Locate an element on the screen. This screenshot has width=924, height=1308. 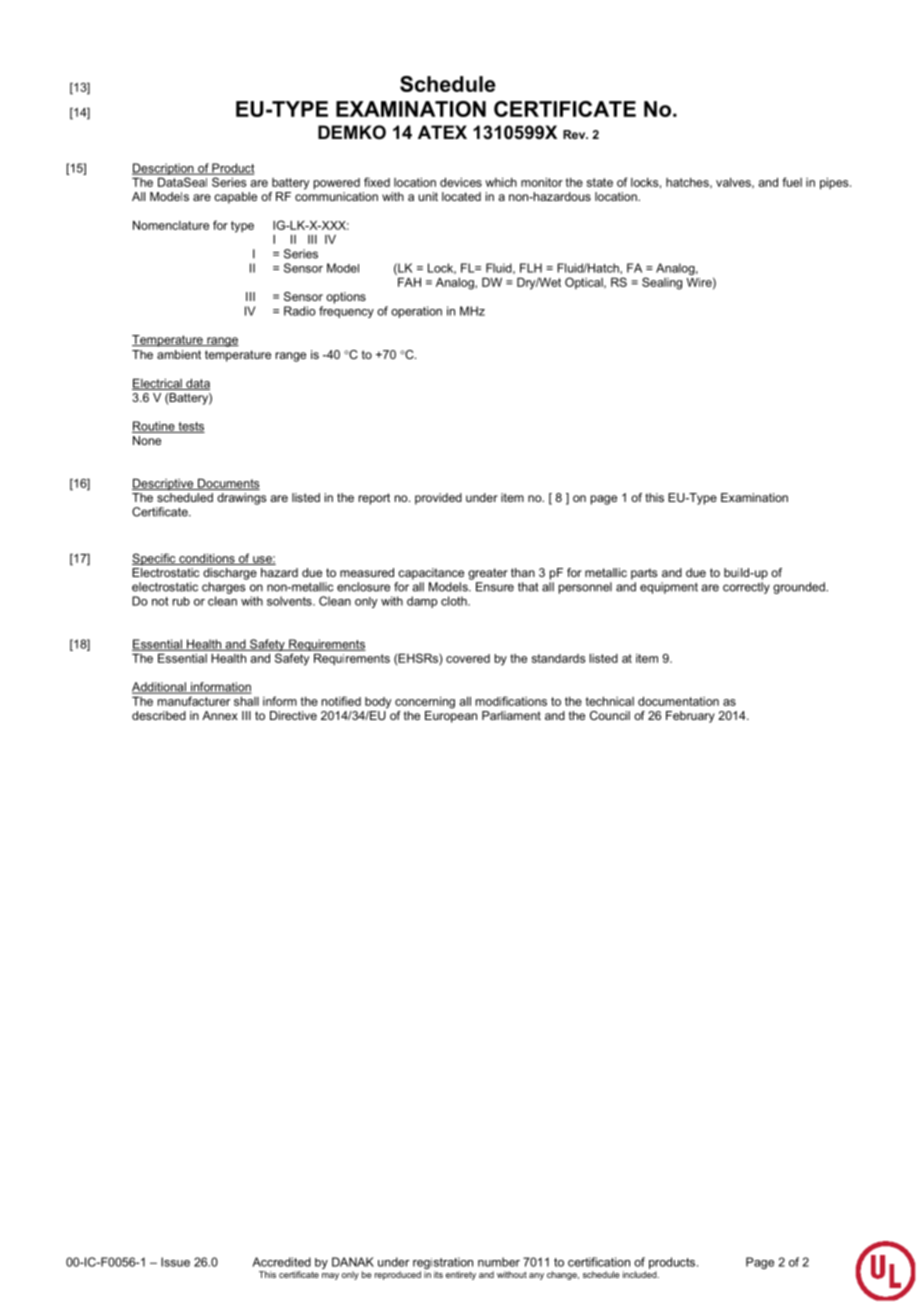
Accredited is located at coordinates (281, 1262).
